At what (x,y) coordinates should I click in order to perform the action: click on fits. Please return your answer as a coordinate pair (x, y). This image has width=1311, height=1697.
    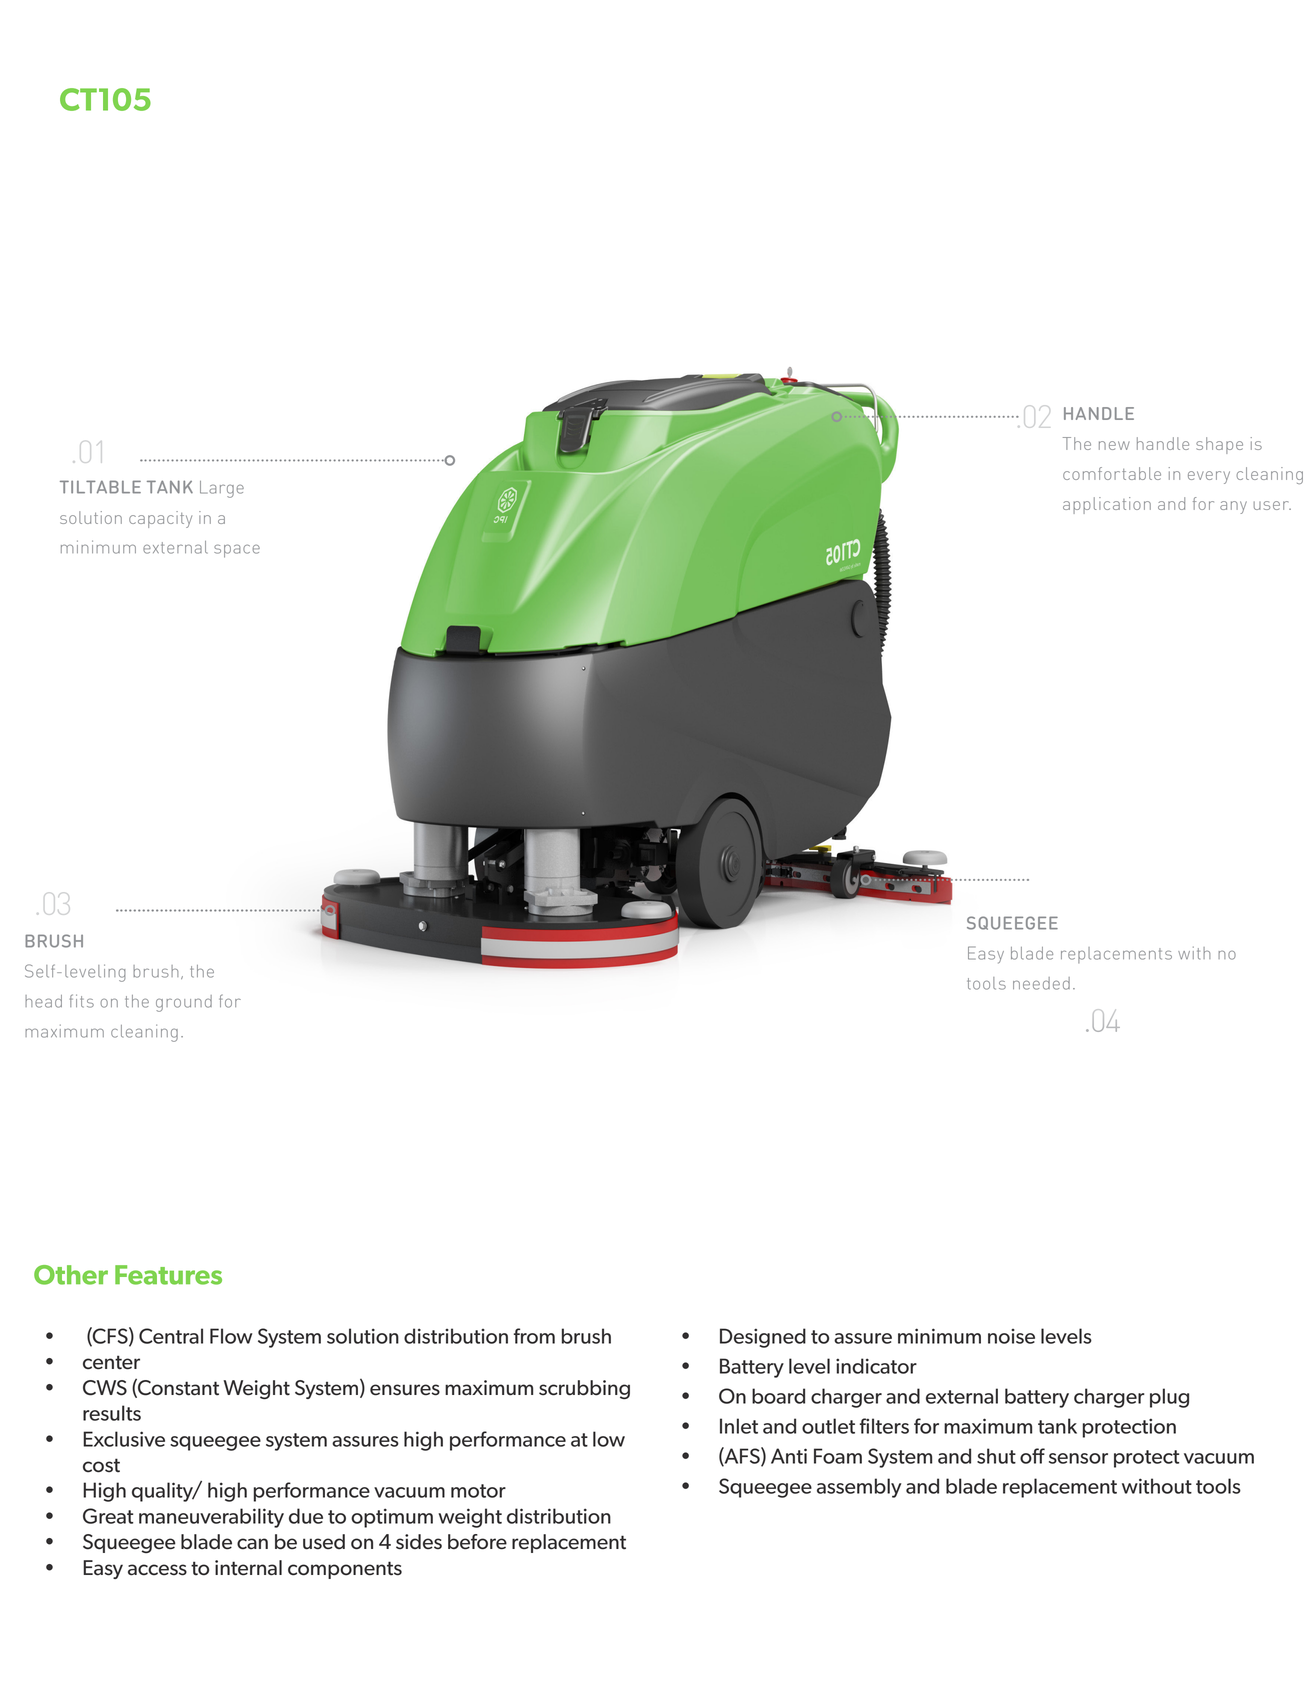
    Looking at the image, I should click on (82, 1001).
